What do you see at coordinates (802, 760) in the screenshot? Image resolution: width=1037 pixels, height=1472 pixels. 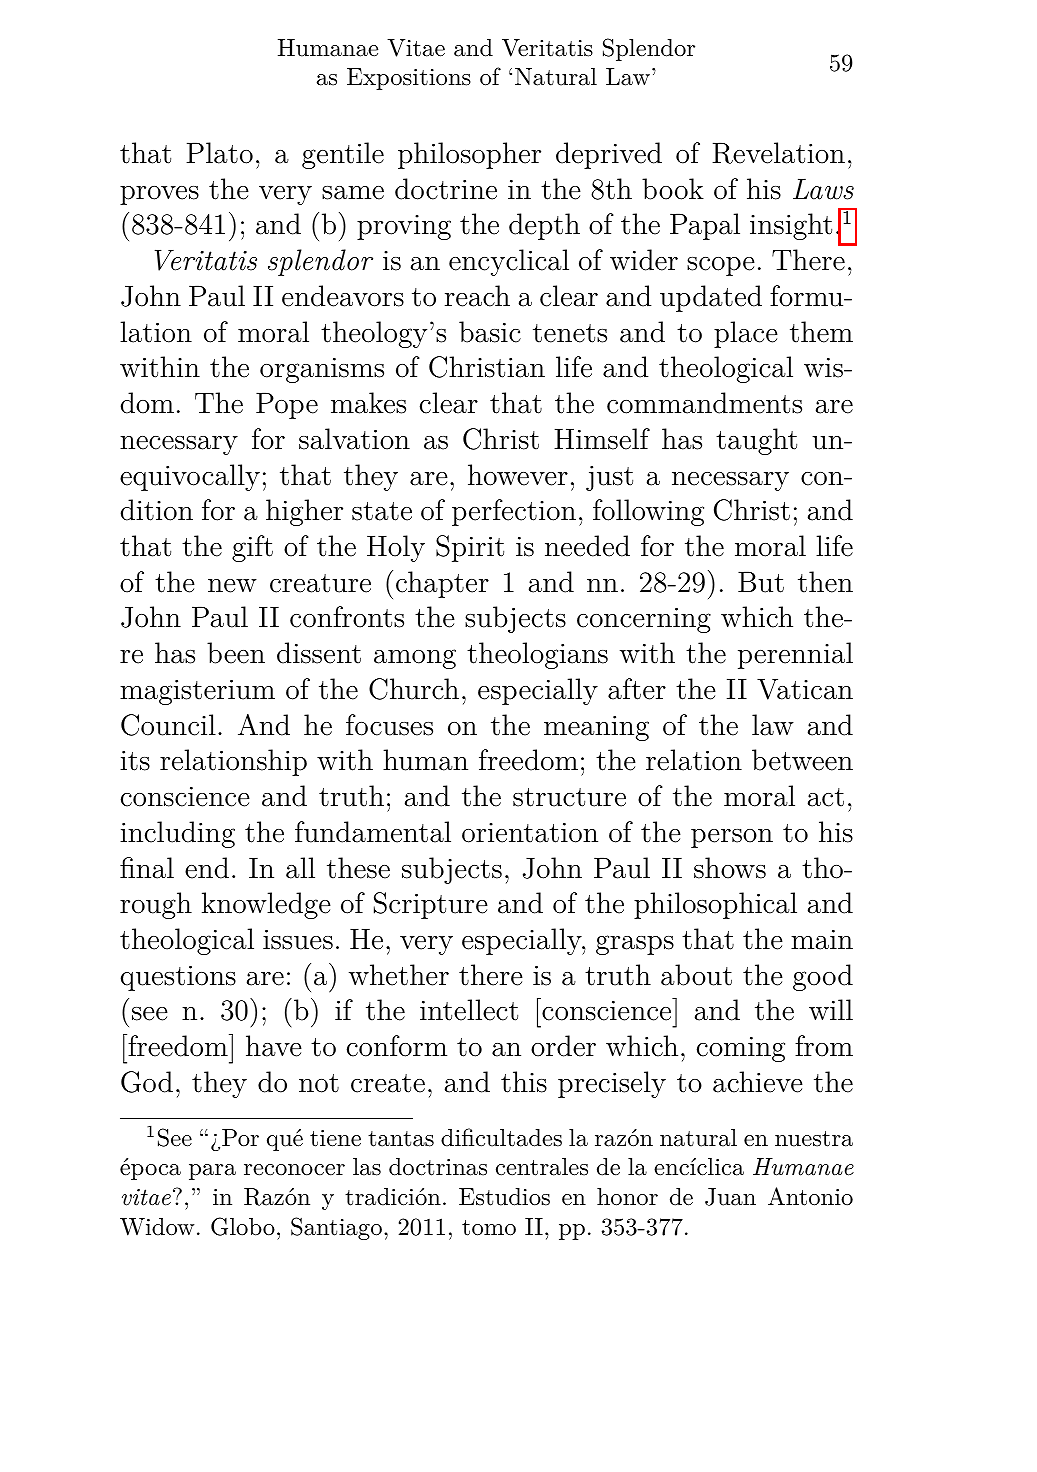 I see `between` at bounding box center [802, 760].
